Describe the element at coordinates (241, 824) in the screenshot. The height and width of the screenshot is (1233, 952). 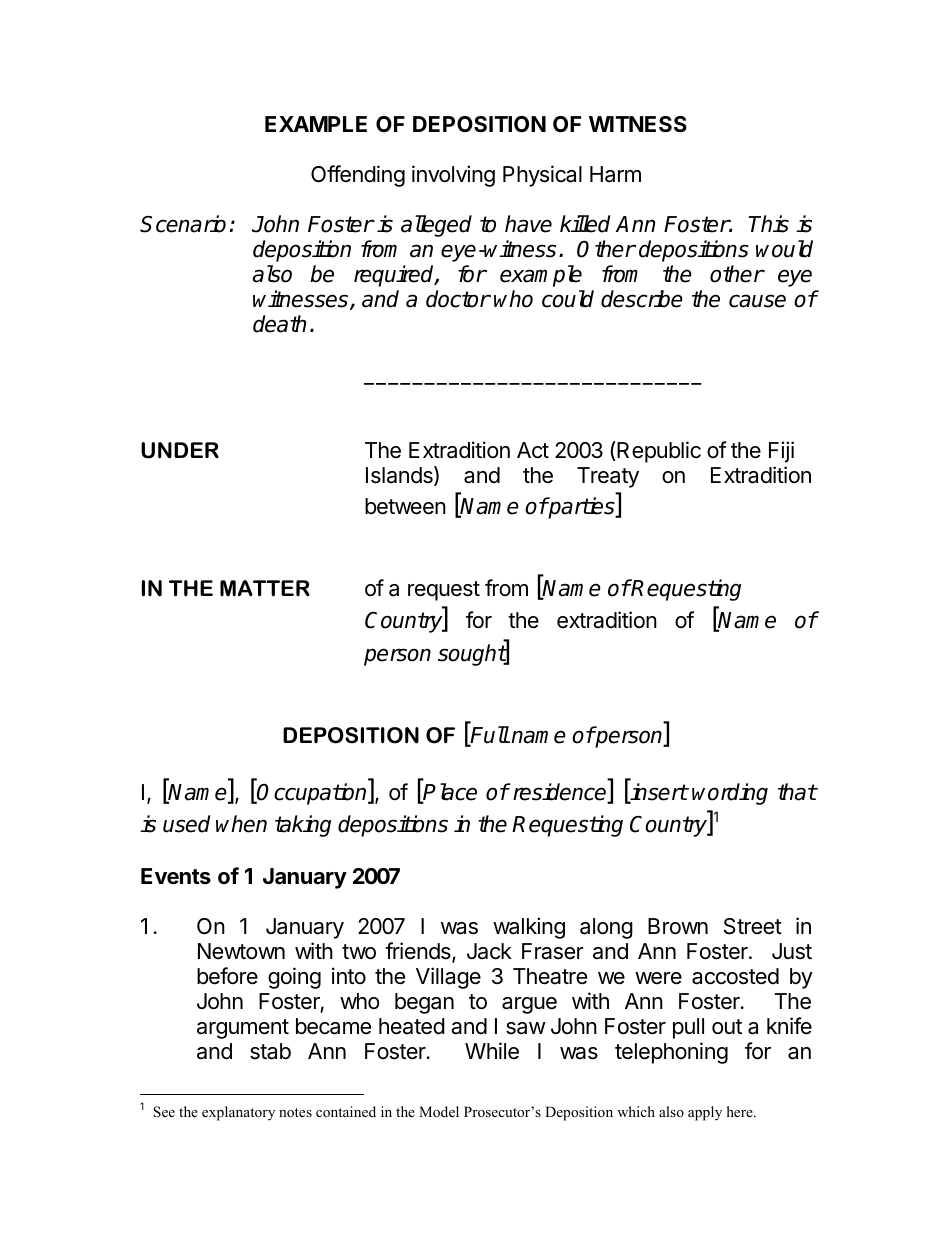
I see `when` at that location.
